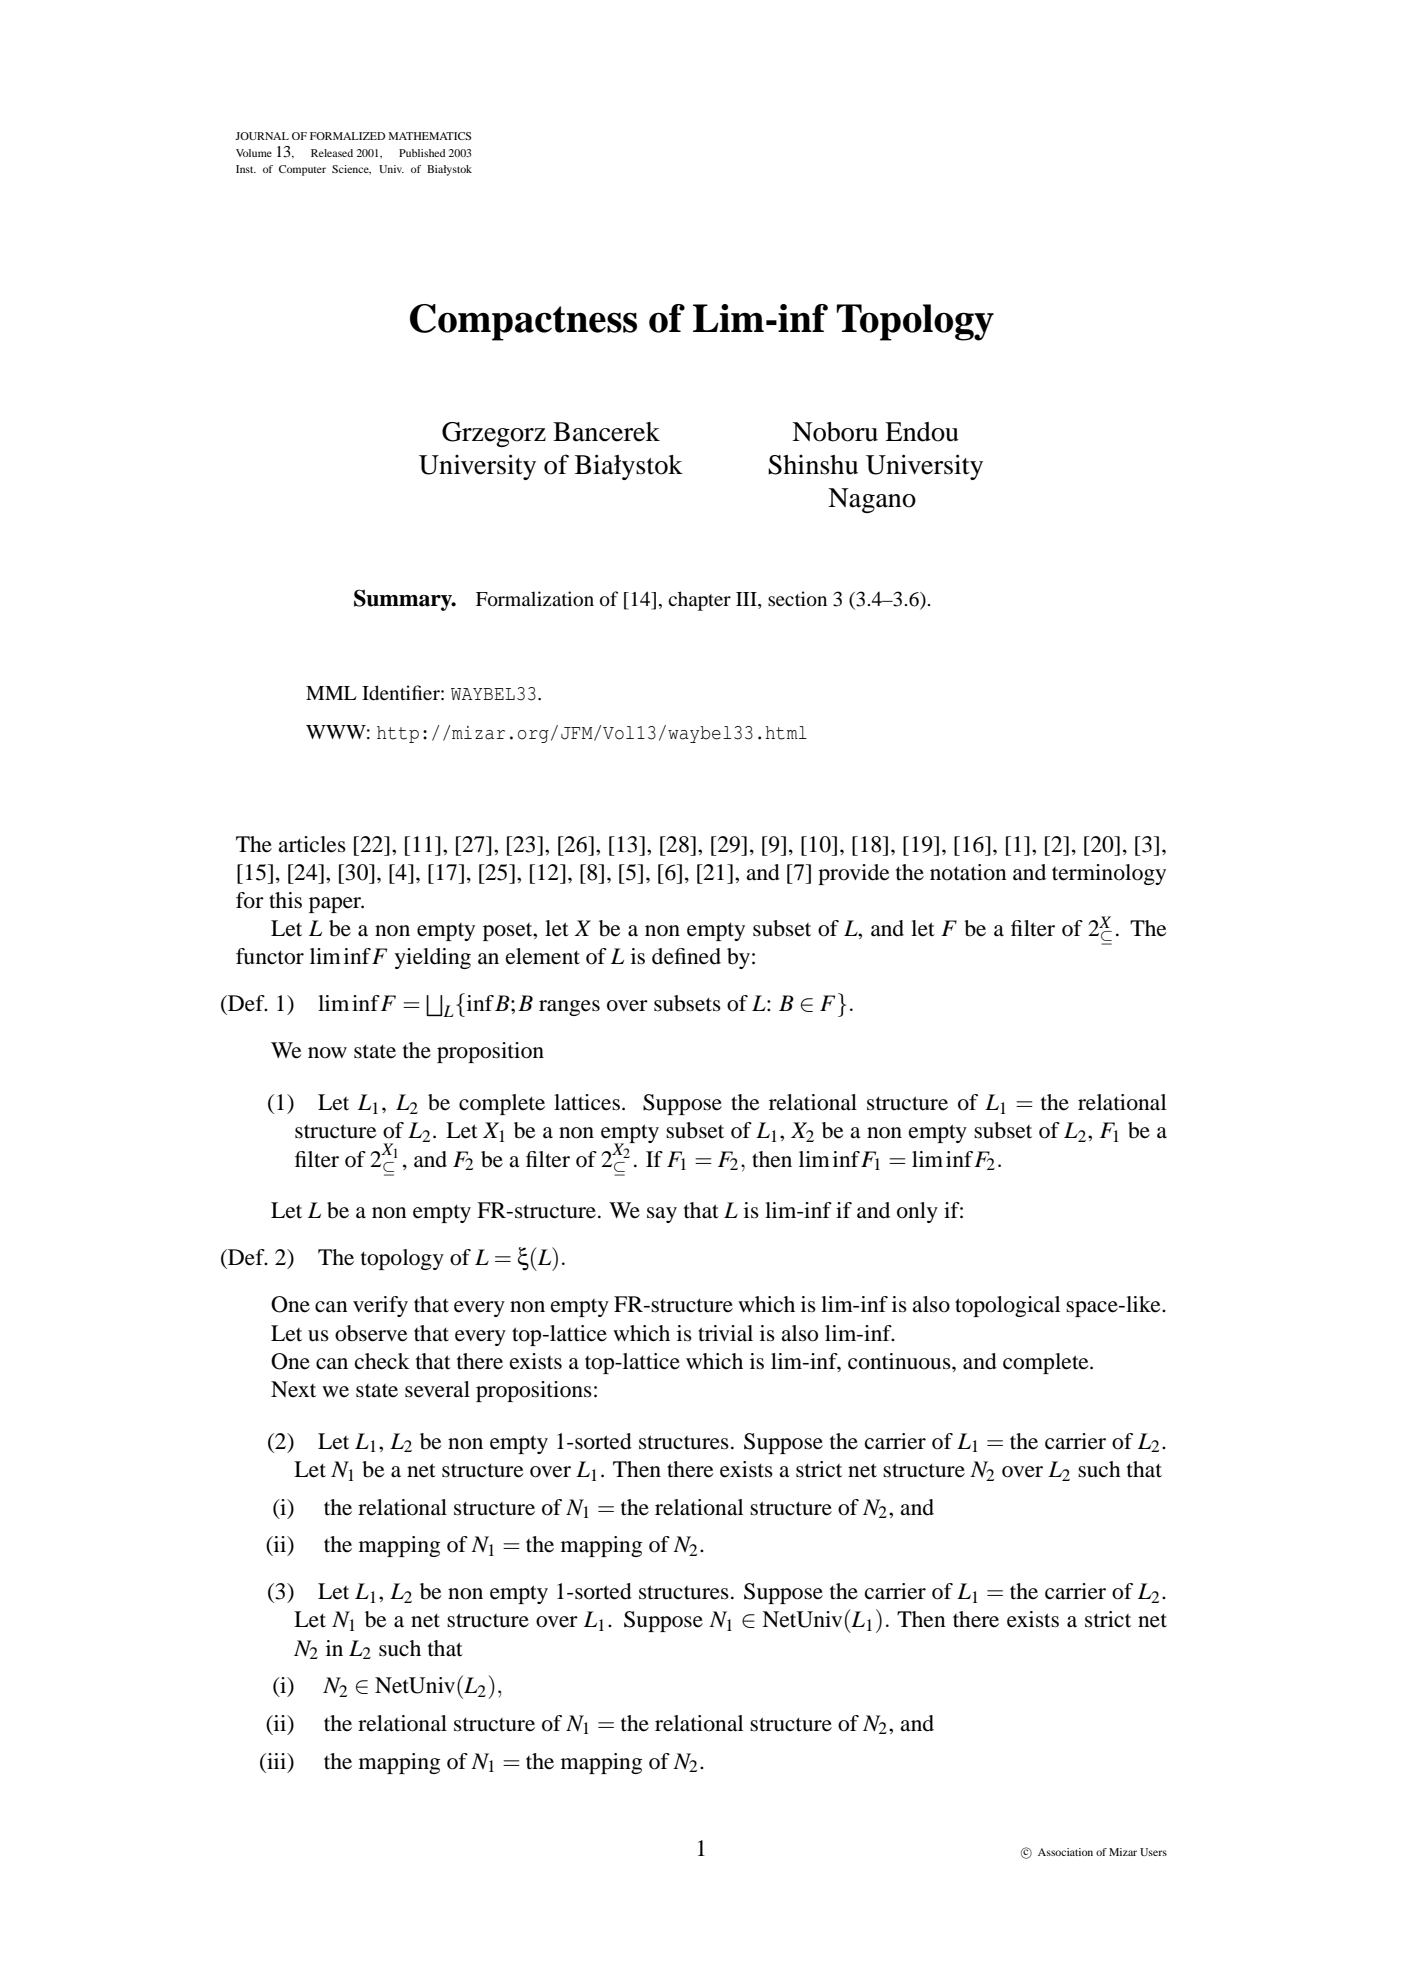  I want to click on Nagano, so click(872, 500).
